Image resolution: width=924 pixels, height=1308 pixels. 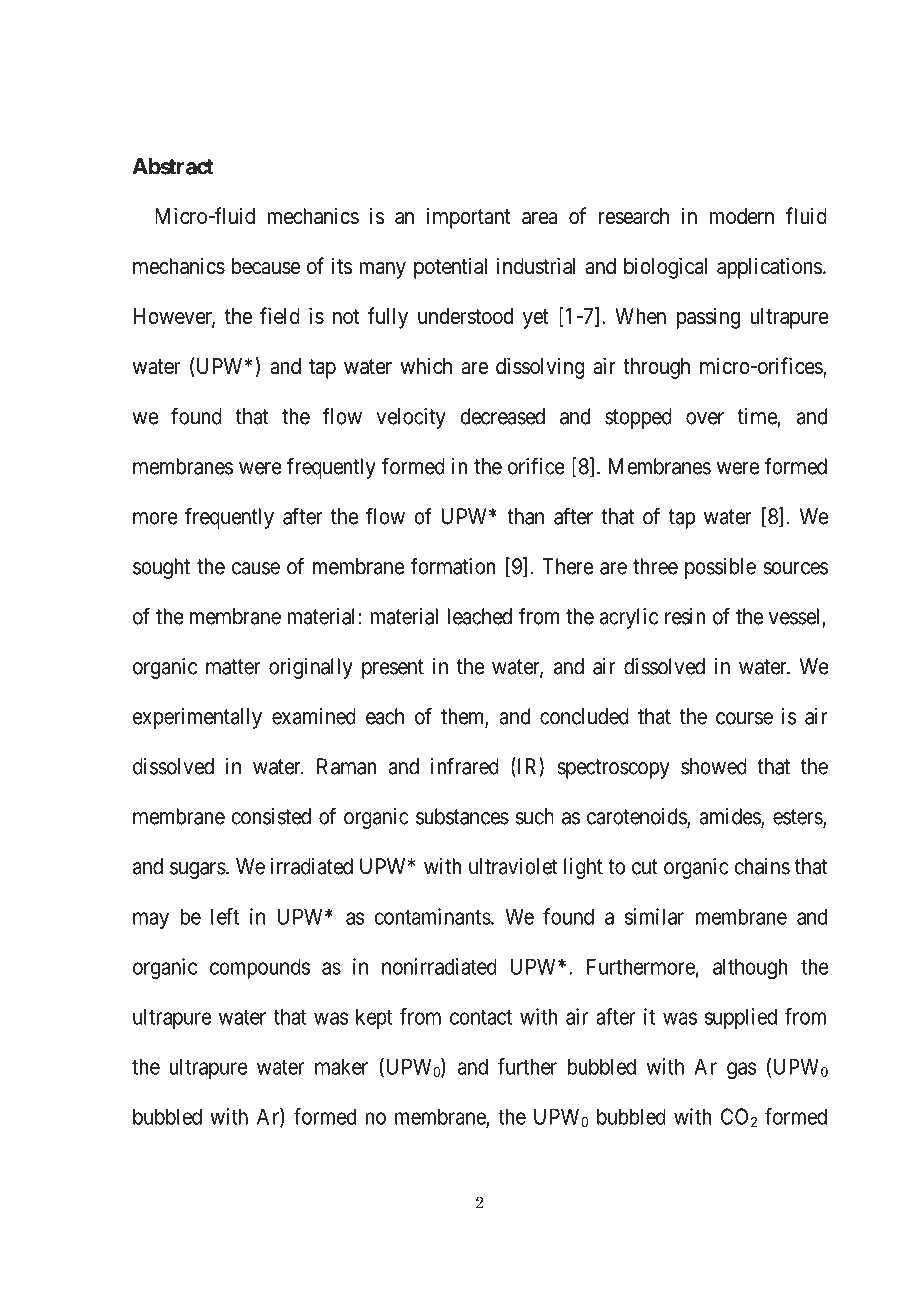 What do you see at coordinates (173, 166) in the screenshot?
I see `Abstract` at bounding box center [173, 166].
